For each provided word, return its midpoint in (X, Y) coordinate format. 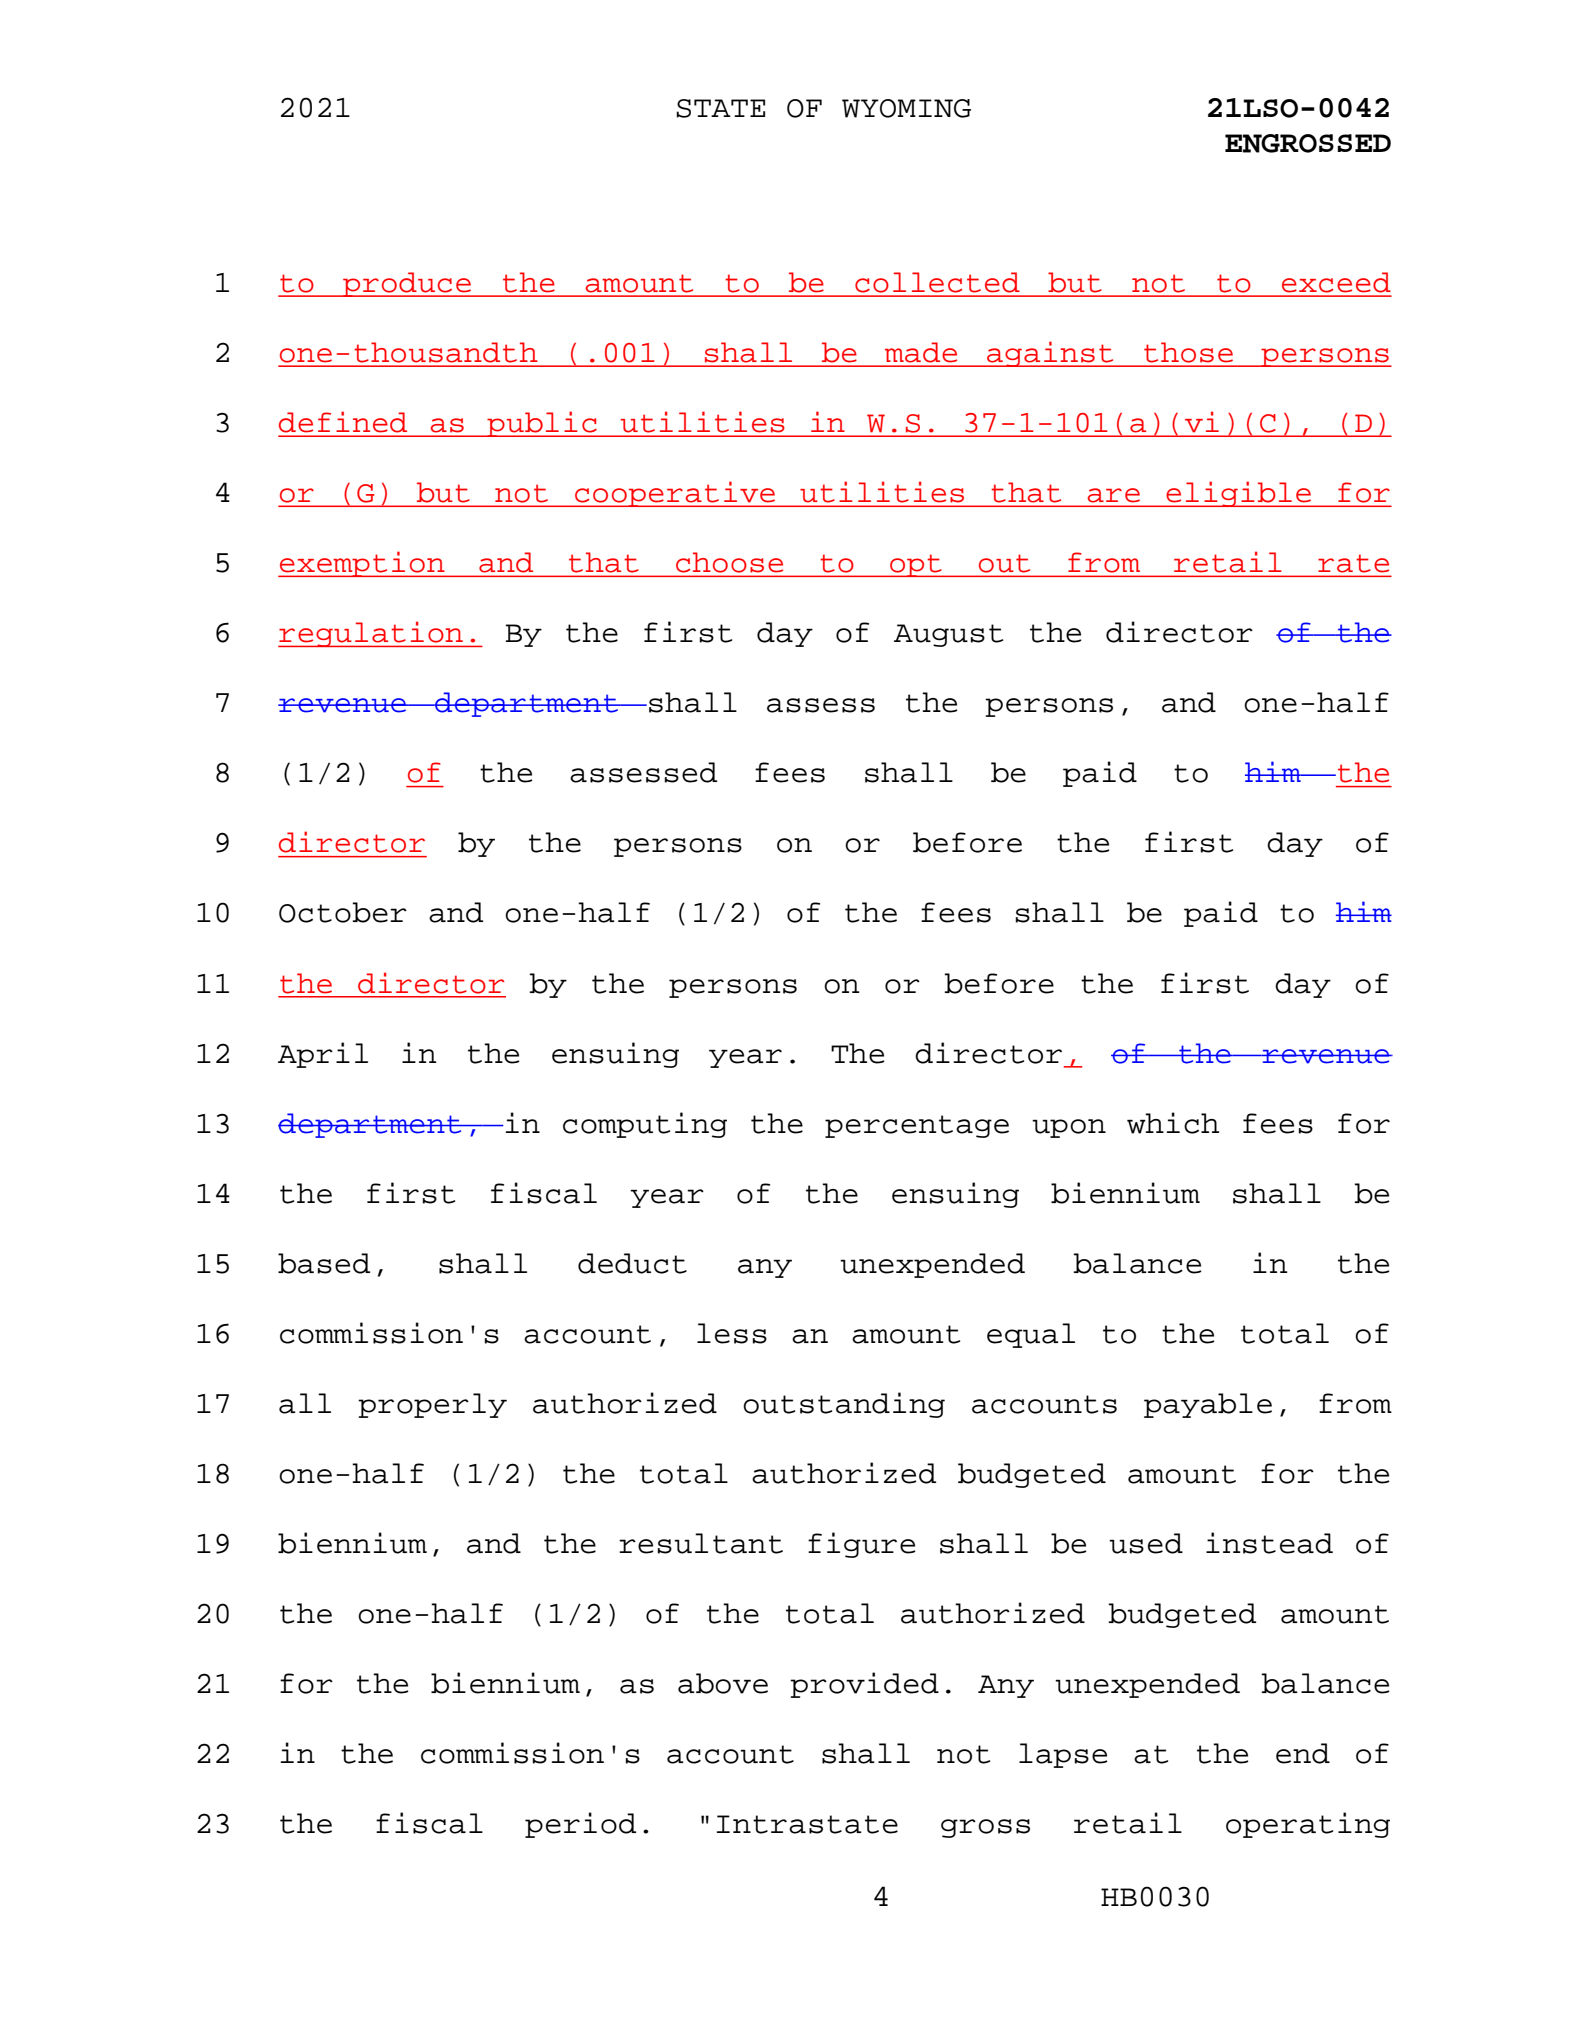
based (324, 1263)
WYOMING (906, 108)
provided (864, 1685)
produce (407, 284)
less (732, 1333)
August (948, 635)
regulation (372, 634)
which (1173, 1123)
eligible (1239, 494)
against (1050, 354)
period (580, 1825)
